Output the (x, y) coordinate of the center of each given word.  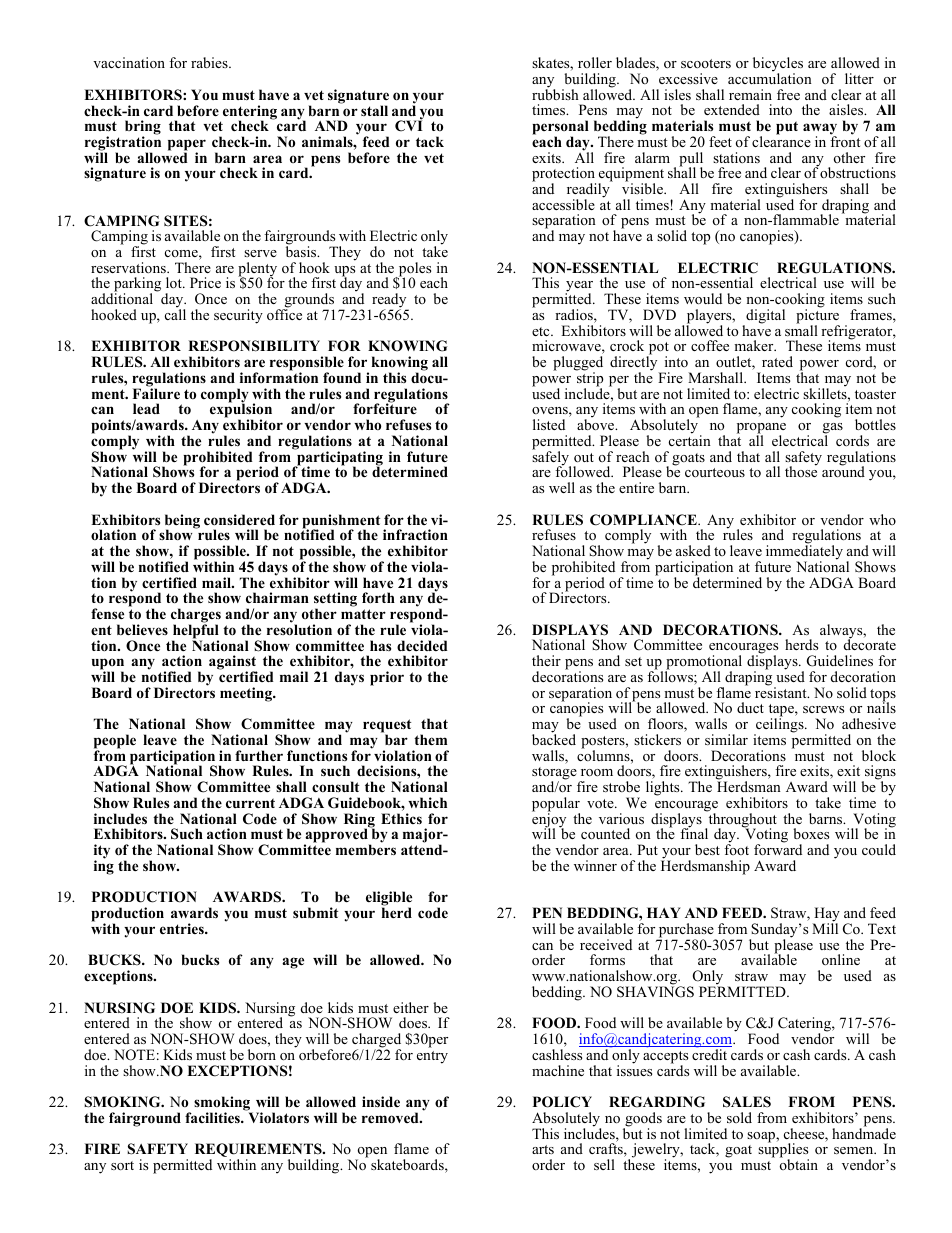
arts (543, 1149)
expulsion (241, 411)
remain (750, 94)
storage (555, 775)
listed (549, 424)
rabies (210, 62)
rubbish (555, 93)
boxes (811, 833)
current (250, 803)
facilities (213, 1117)
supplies (783, 1150)
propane (761, 429)
